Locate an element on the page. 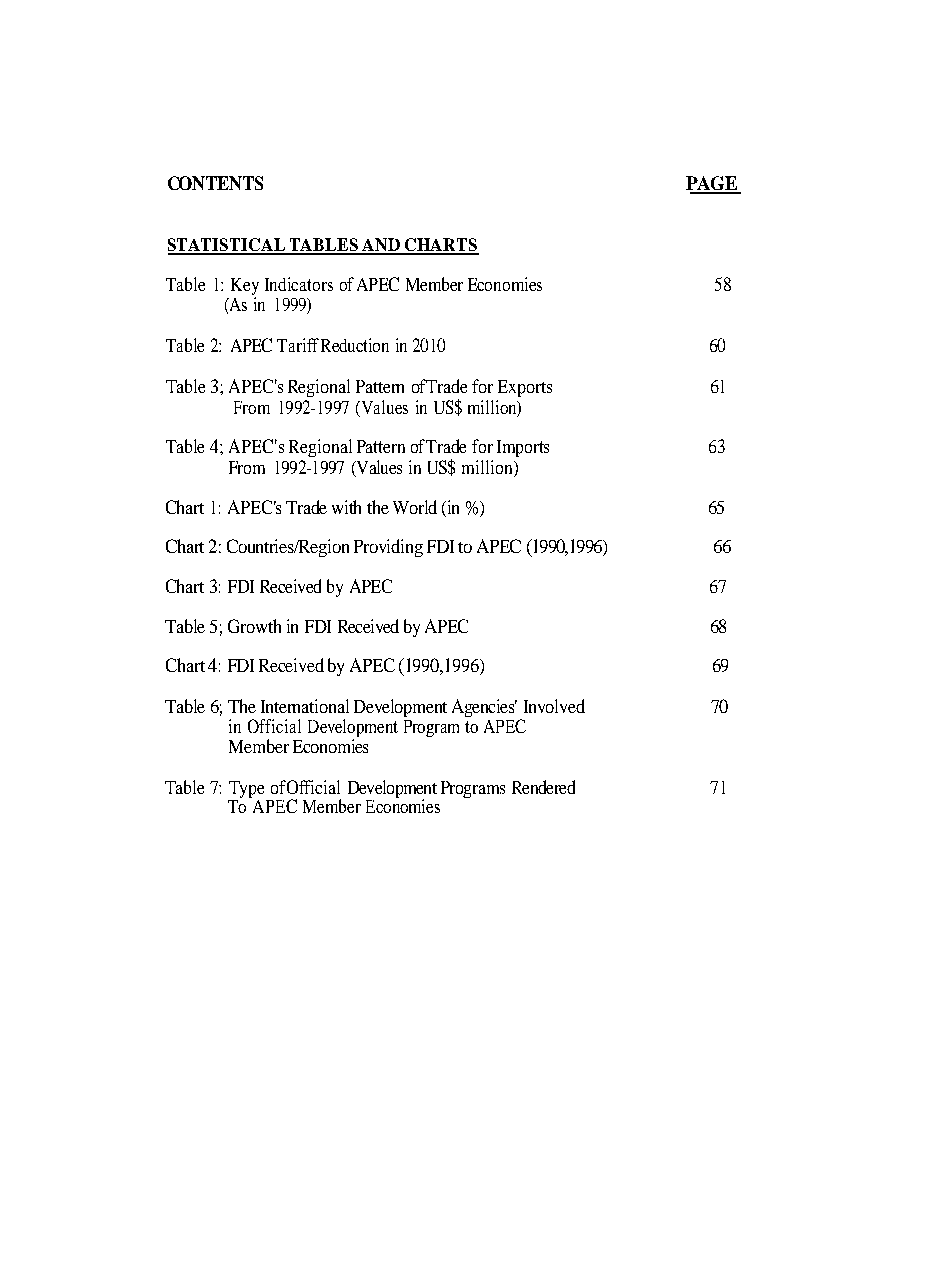  PAGE is located at coordinates (713, 184).
